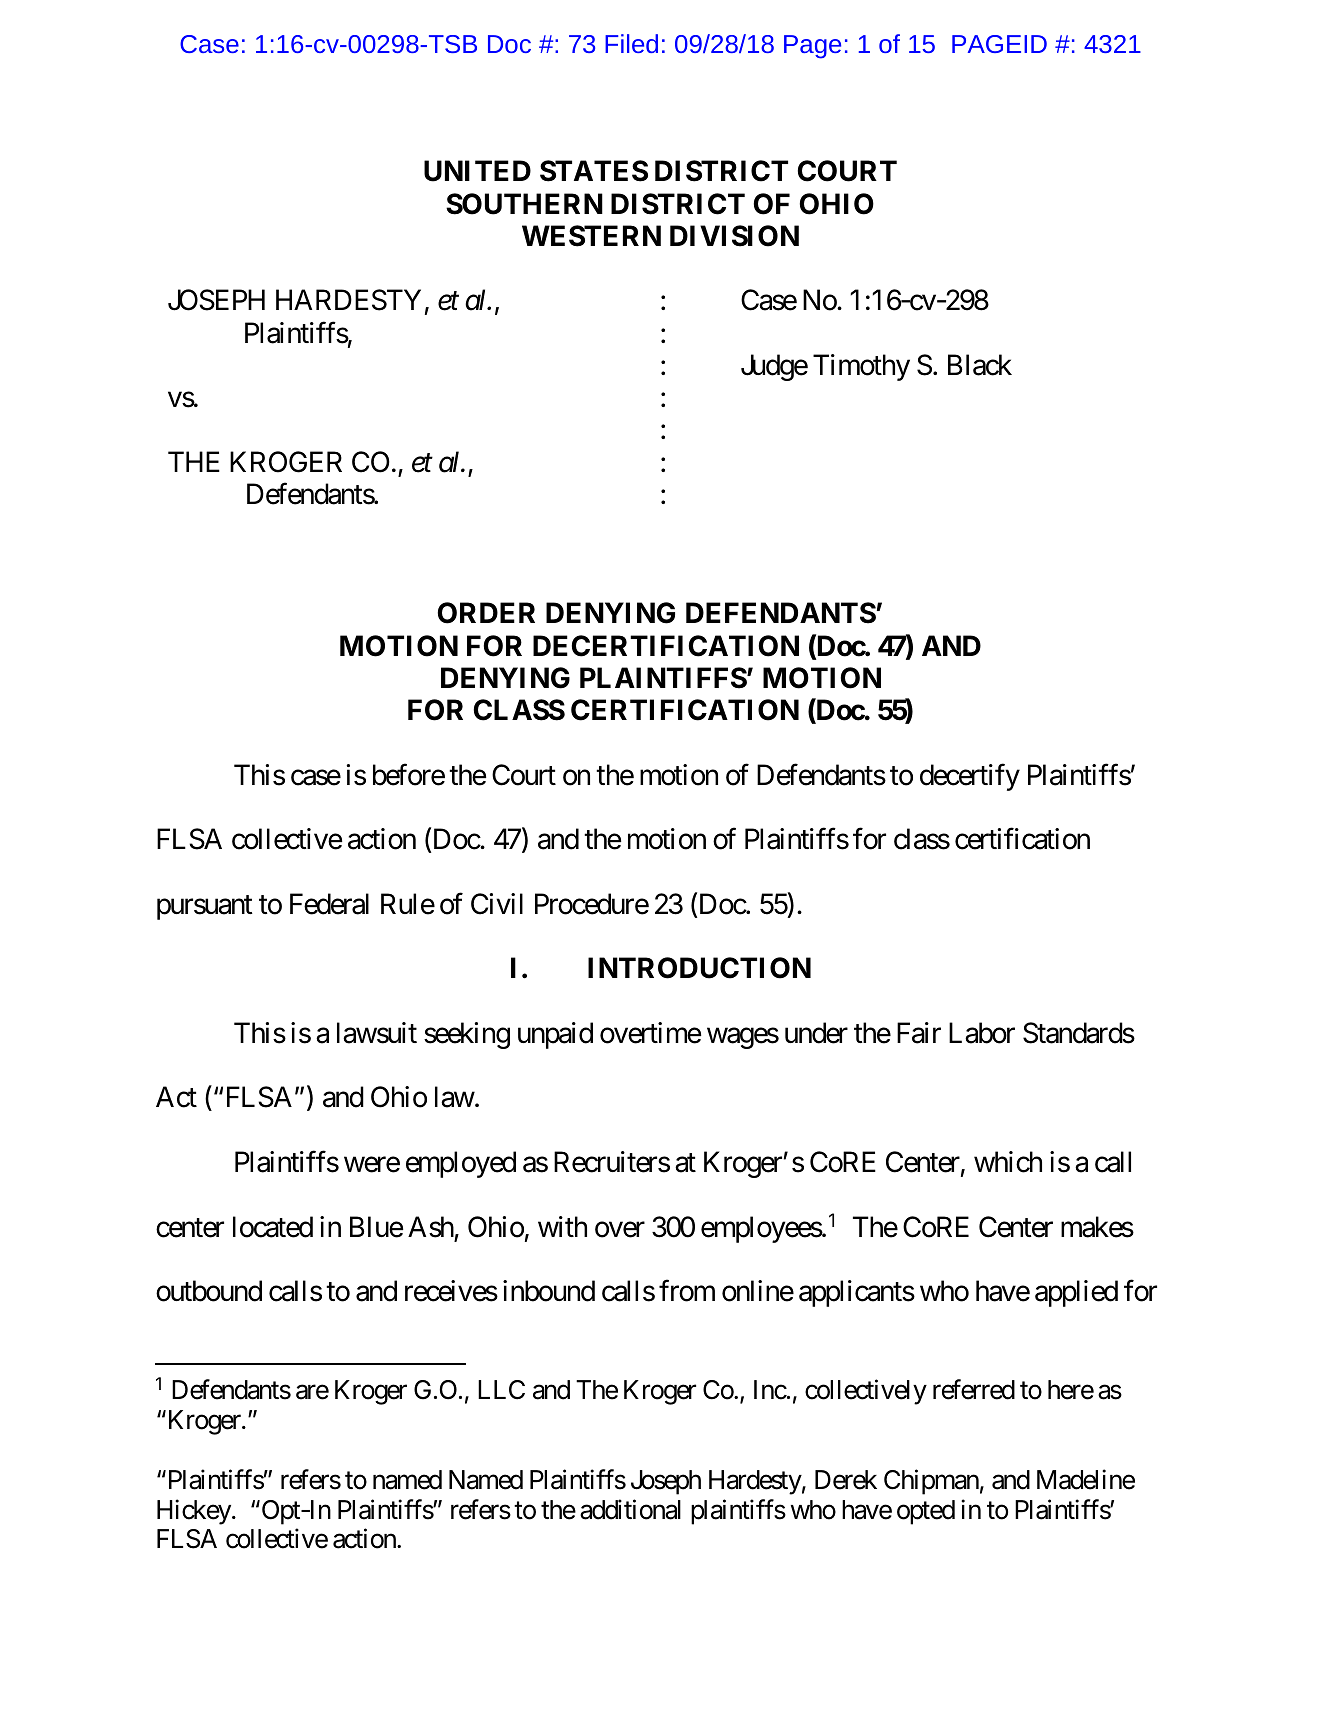 The height and width of the page is (1710, 1321). I want to click on Labor, so click(982, 1033).
